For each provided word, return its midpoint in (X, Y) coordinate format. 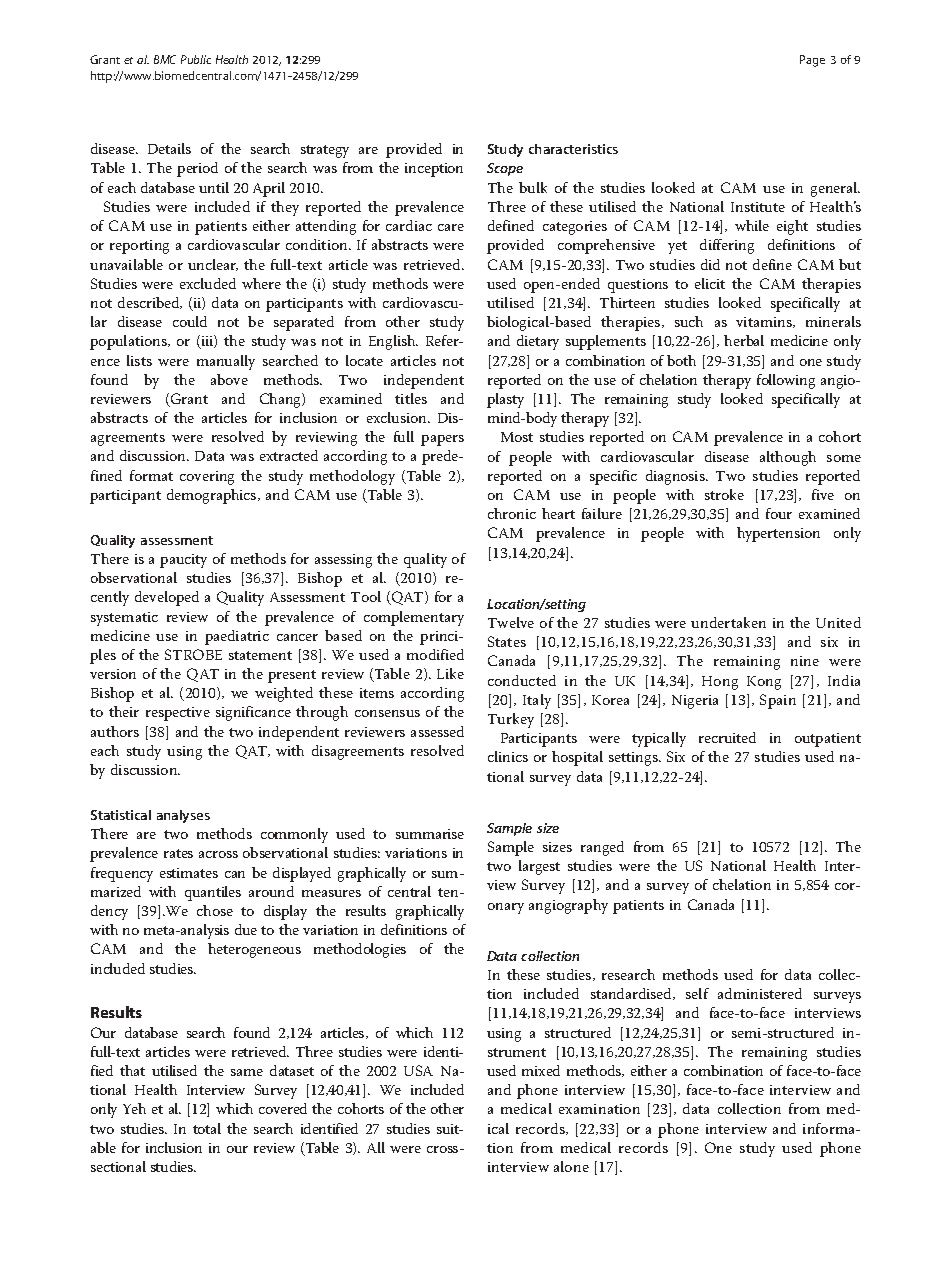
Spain (778, 701)
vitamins (765, 322)
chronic (512, 513)
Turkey (511, 720)
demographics (213, 496)
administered (760, 993)
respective (178, 714)
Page (812, 61)
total (207, 1128)
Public (196, 59)
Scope (505, 169)
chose (215, 910)
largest (539, 867)
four (779, 513)
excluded (208, 283)
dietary (538, 342)
